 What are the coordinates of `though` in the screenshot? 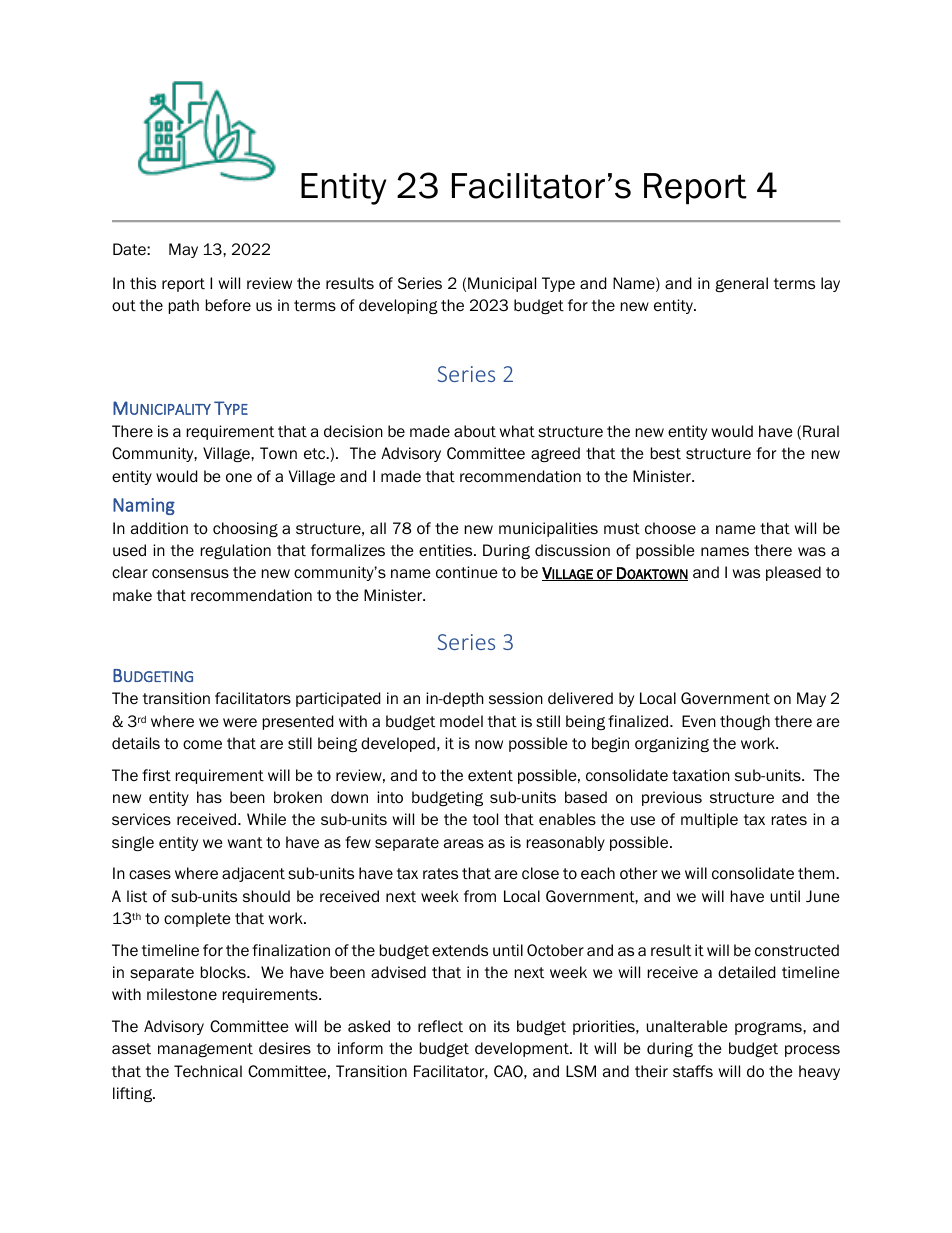 It's located at (745, 722).
